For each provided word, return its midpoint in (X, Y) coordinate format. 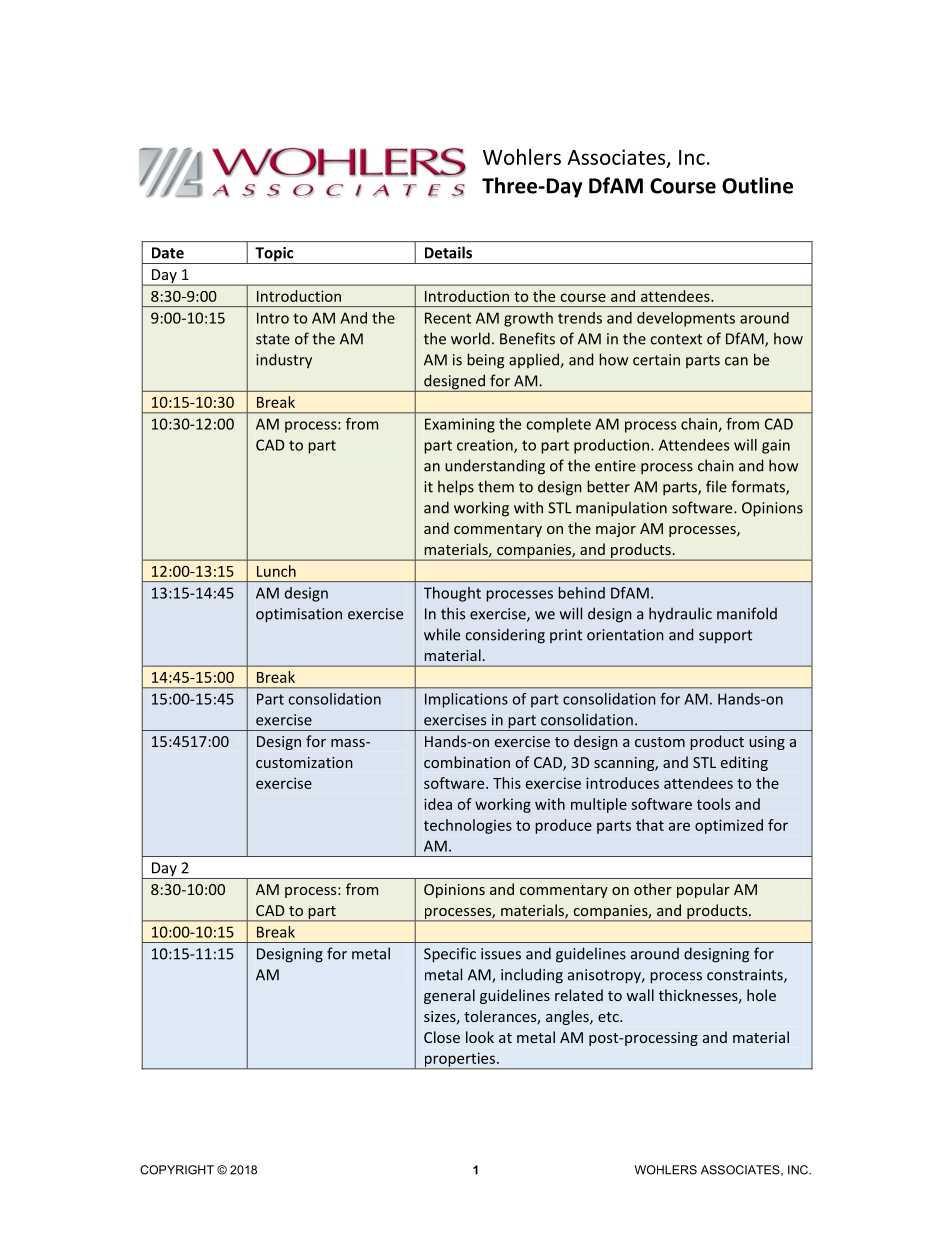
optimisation (299, 615)
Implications (466, 700)
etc (609, 1017)
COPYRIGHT (177, 1170)
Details (448, 252)
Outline (757, 185)
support (725, 636)
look (480, 1037)
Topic (274, 255)
